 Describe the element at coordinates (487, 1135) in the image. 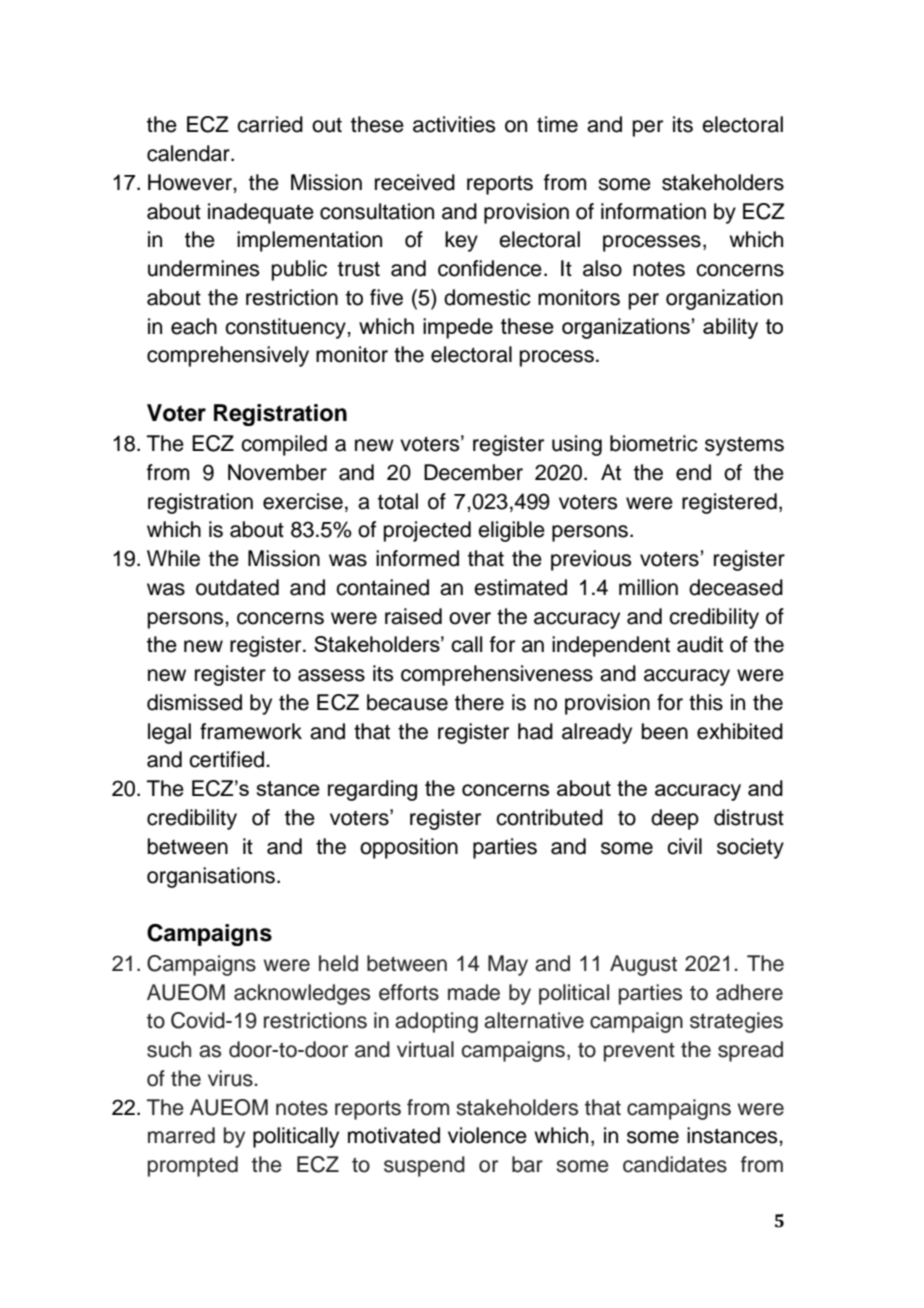

I see `violence` at that location.
